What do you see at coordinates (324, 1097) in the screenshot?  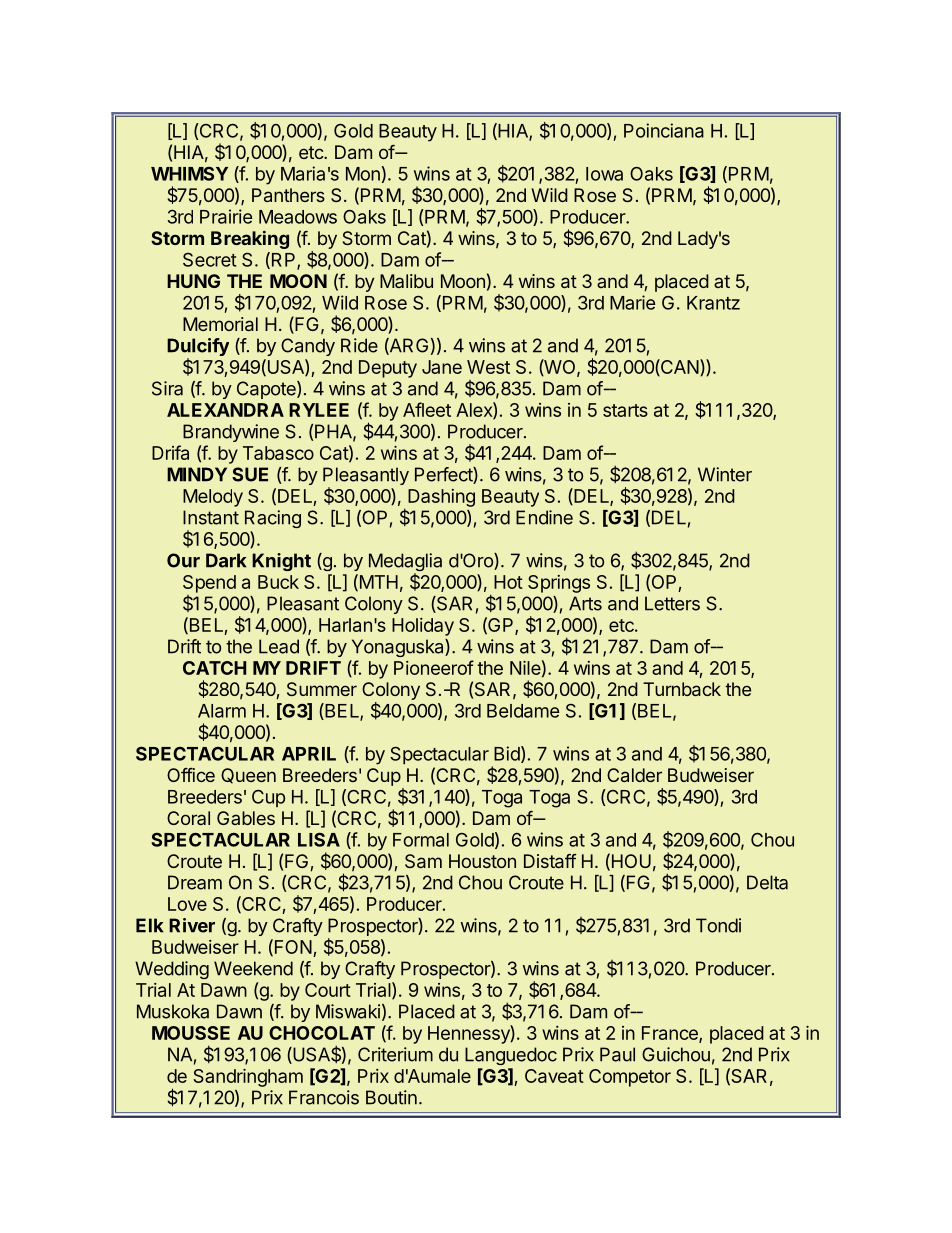 I see `Francois` at bounding box center [324, 1097].
